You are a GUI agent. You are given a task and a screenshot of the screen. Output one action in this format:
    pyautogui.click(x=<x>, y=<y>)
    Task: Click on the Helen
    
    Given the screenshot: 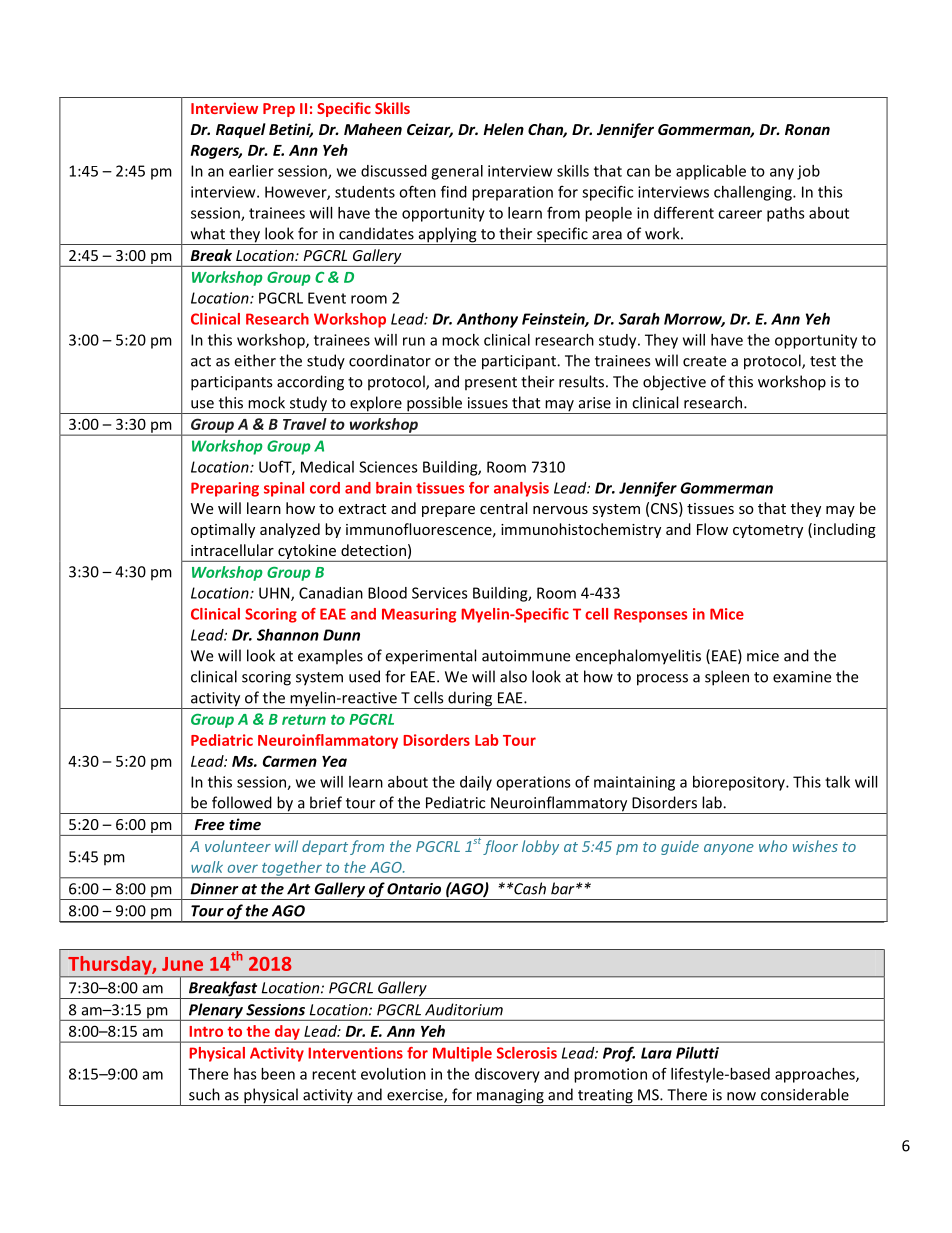 What is the action you would take?
    pyautogui.click(x=503, y=129)
